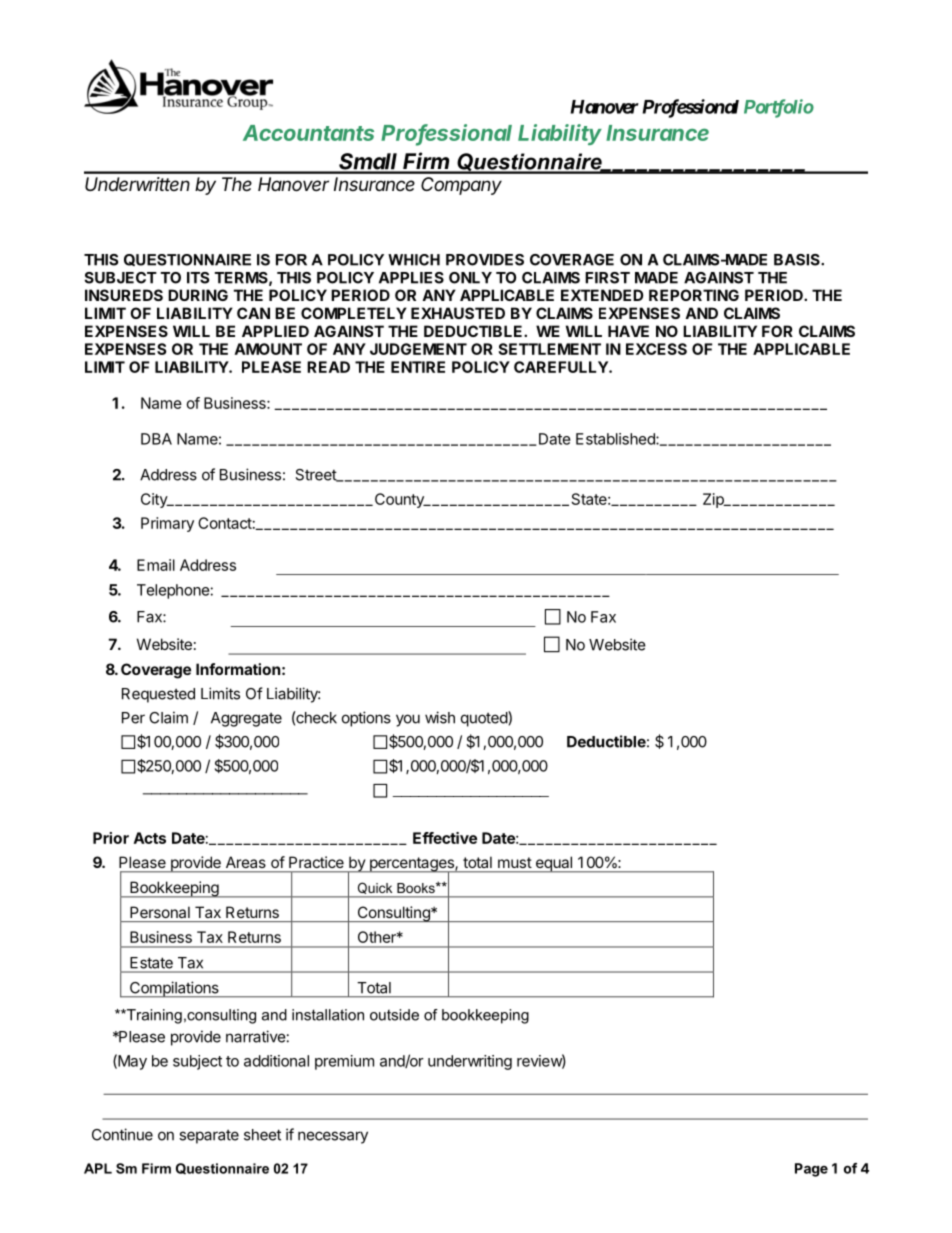 The image size is (952, 1233). What do you see at coordinates (167, 524) in the screenshot?
I see `Primary` at bounding box center [167, 524].
